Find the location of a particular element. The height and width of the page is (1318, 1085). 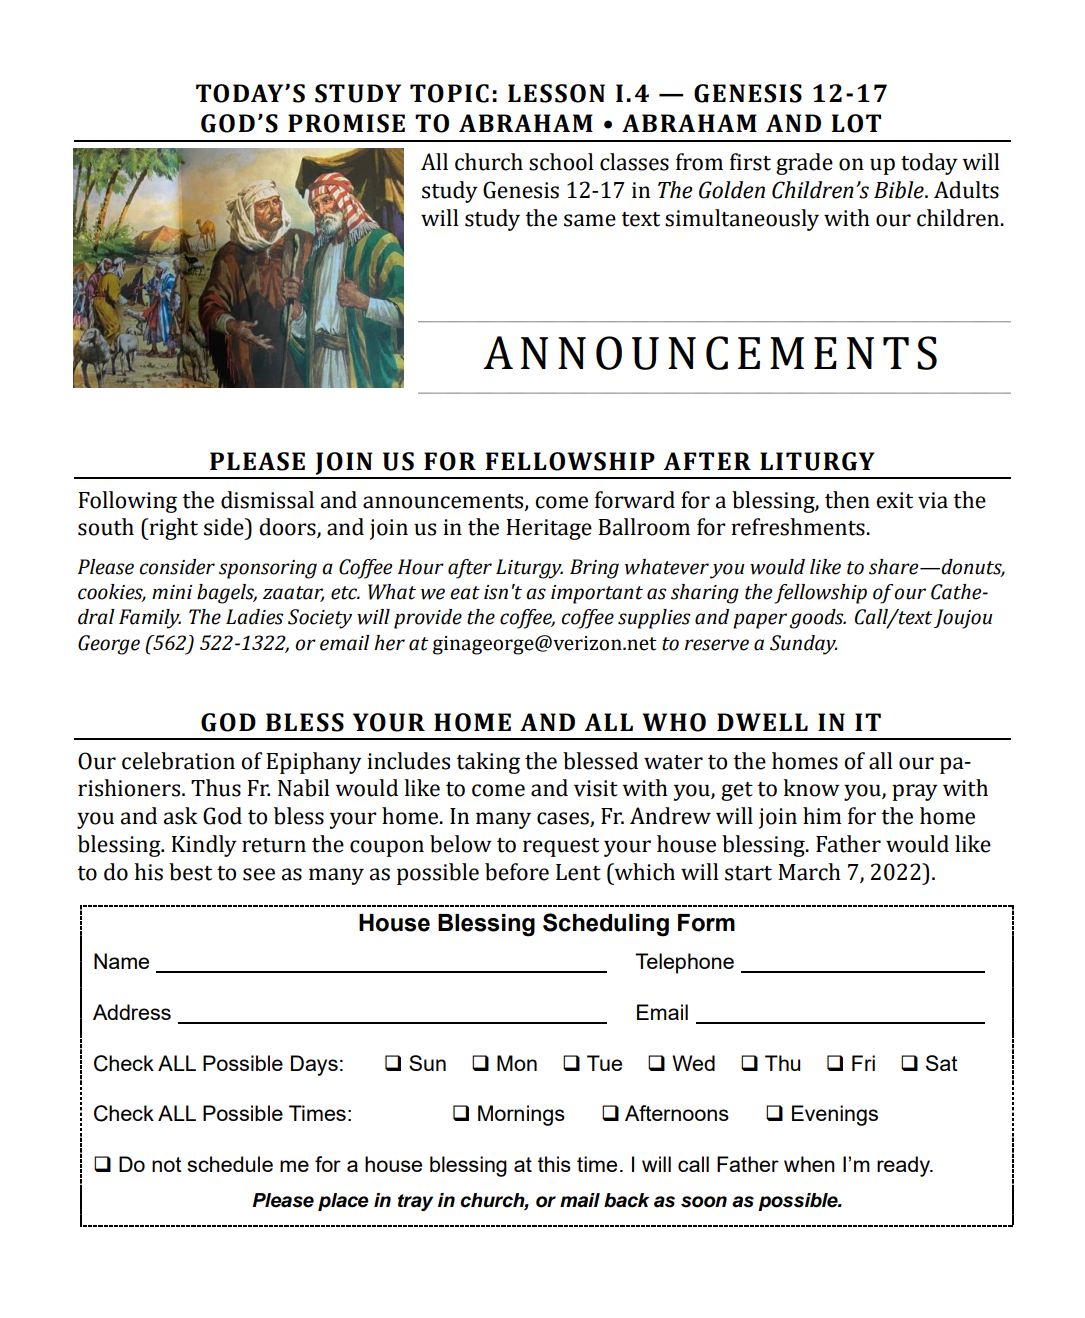

LOT is located at coordinates (856, 123).
